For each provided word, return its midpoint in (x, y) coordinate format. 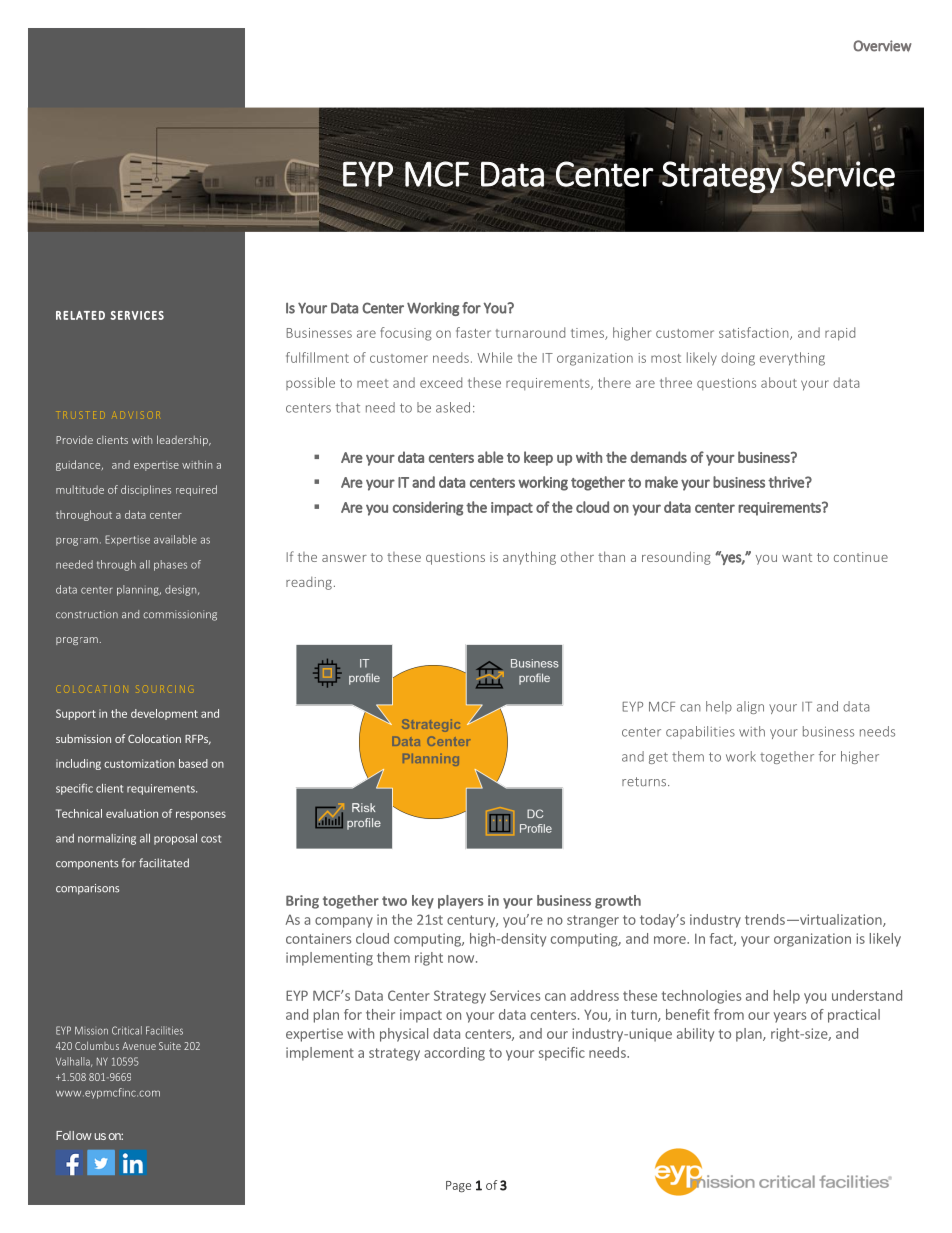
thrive (787, 482)
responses (201, 815)
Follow (74, 1135)
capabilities (700, 732)
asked (453, 407)
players (461, 902)
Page (458, 1187)
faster (473, 332)
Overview (882, 46)
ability (695, 1035)
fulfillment (317, 357)
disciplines (146, 490)
